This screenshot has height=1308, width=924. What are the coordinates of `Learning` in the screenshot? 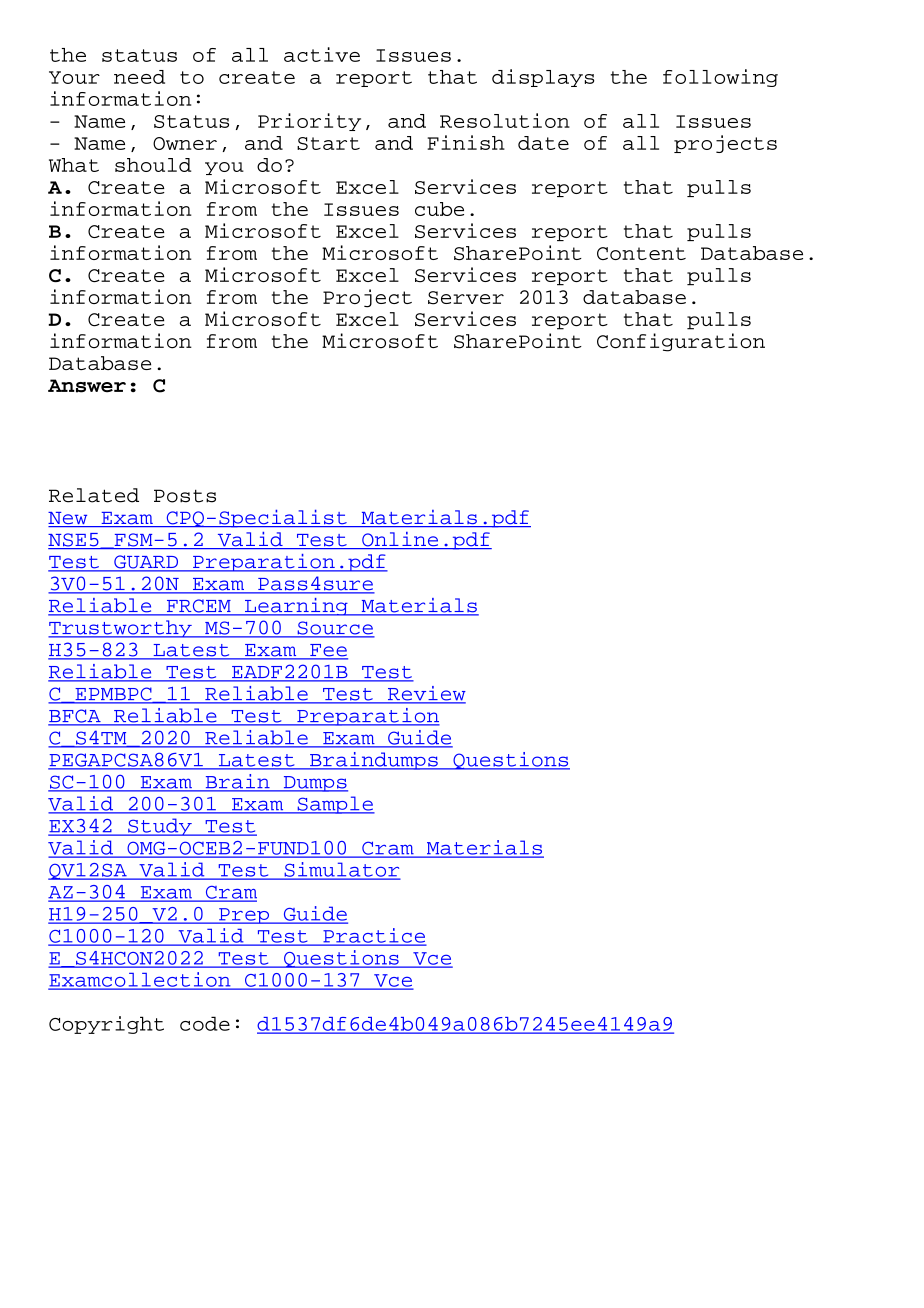 It's located at (296, 607).
